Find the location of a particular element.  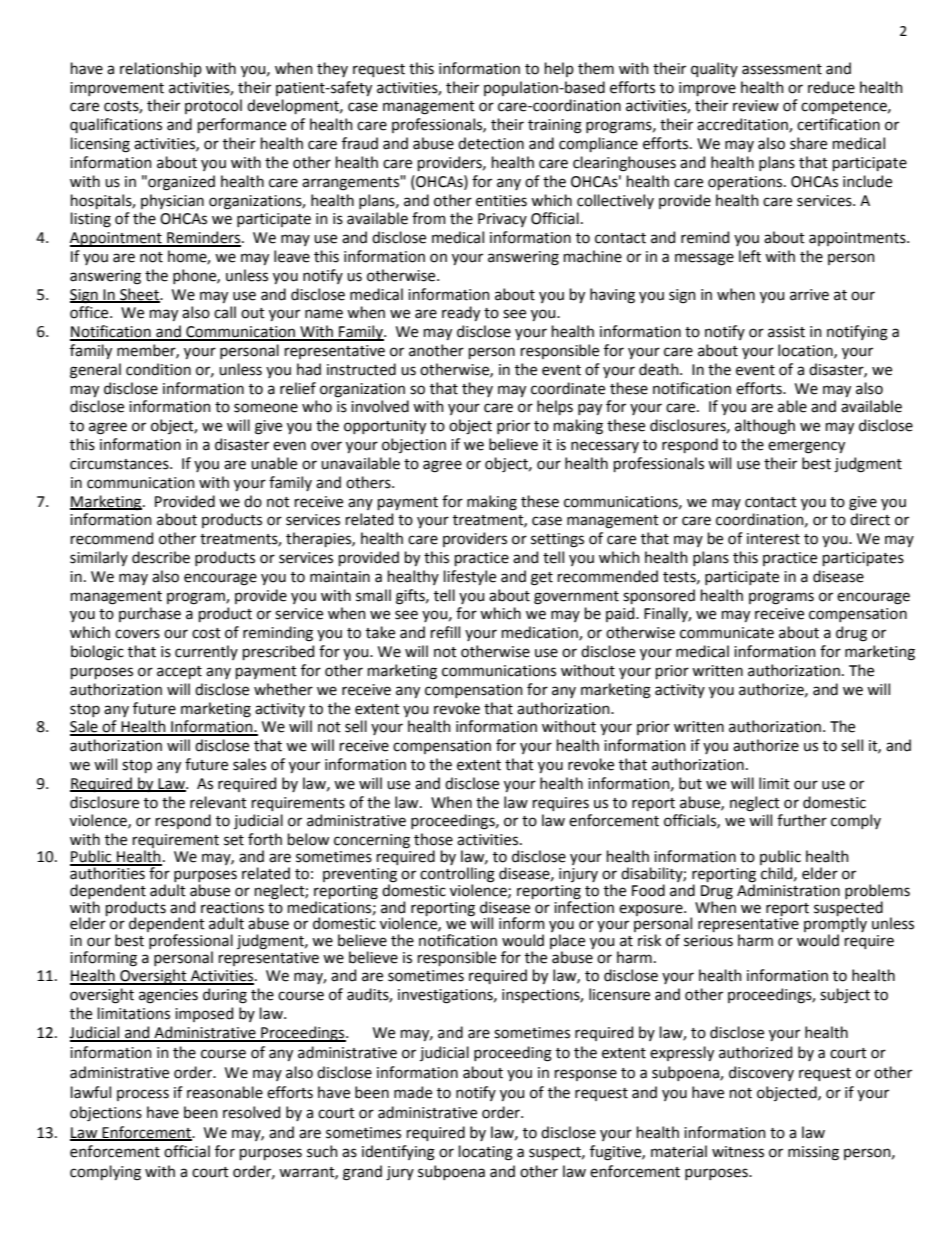

call is located at coordinates (225, 312).
